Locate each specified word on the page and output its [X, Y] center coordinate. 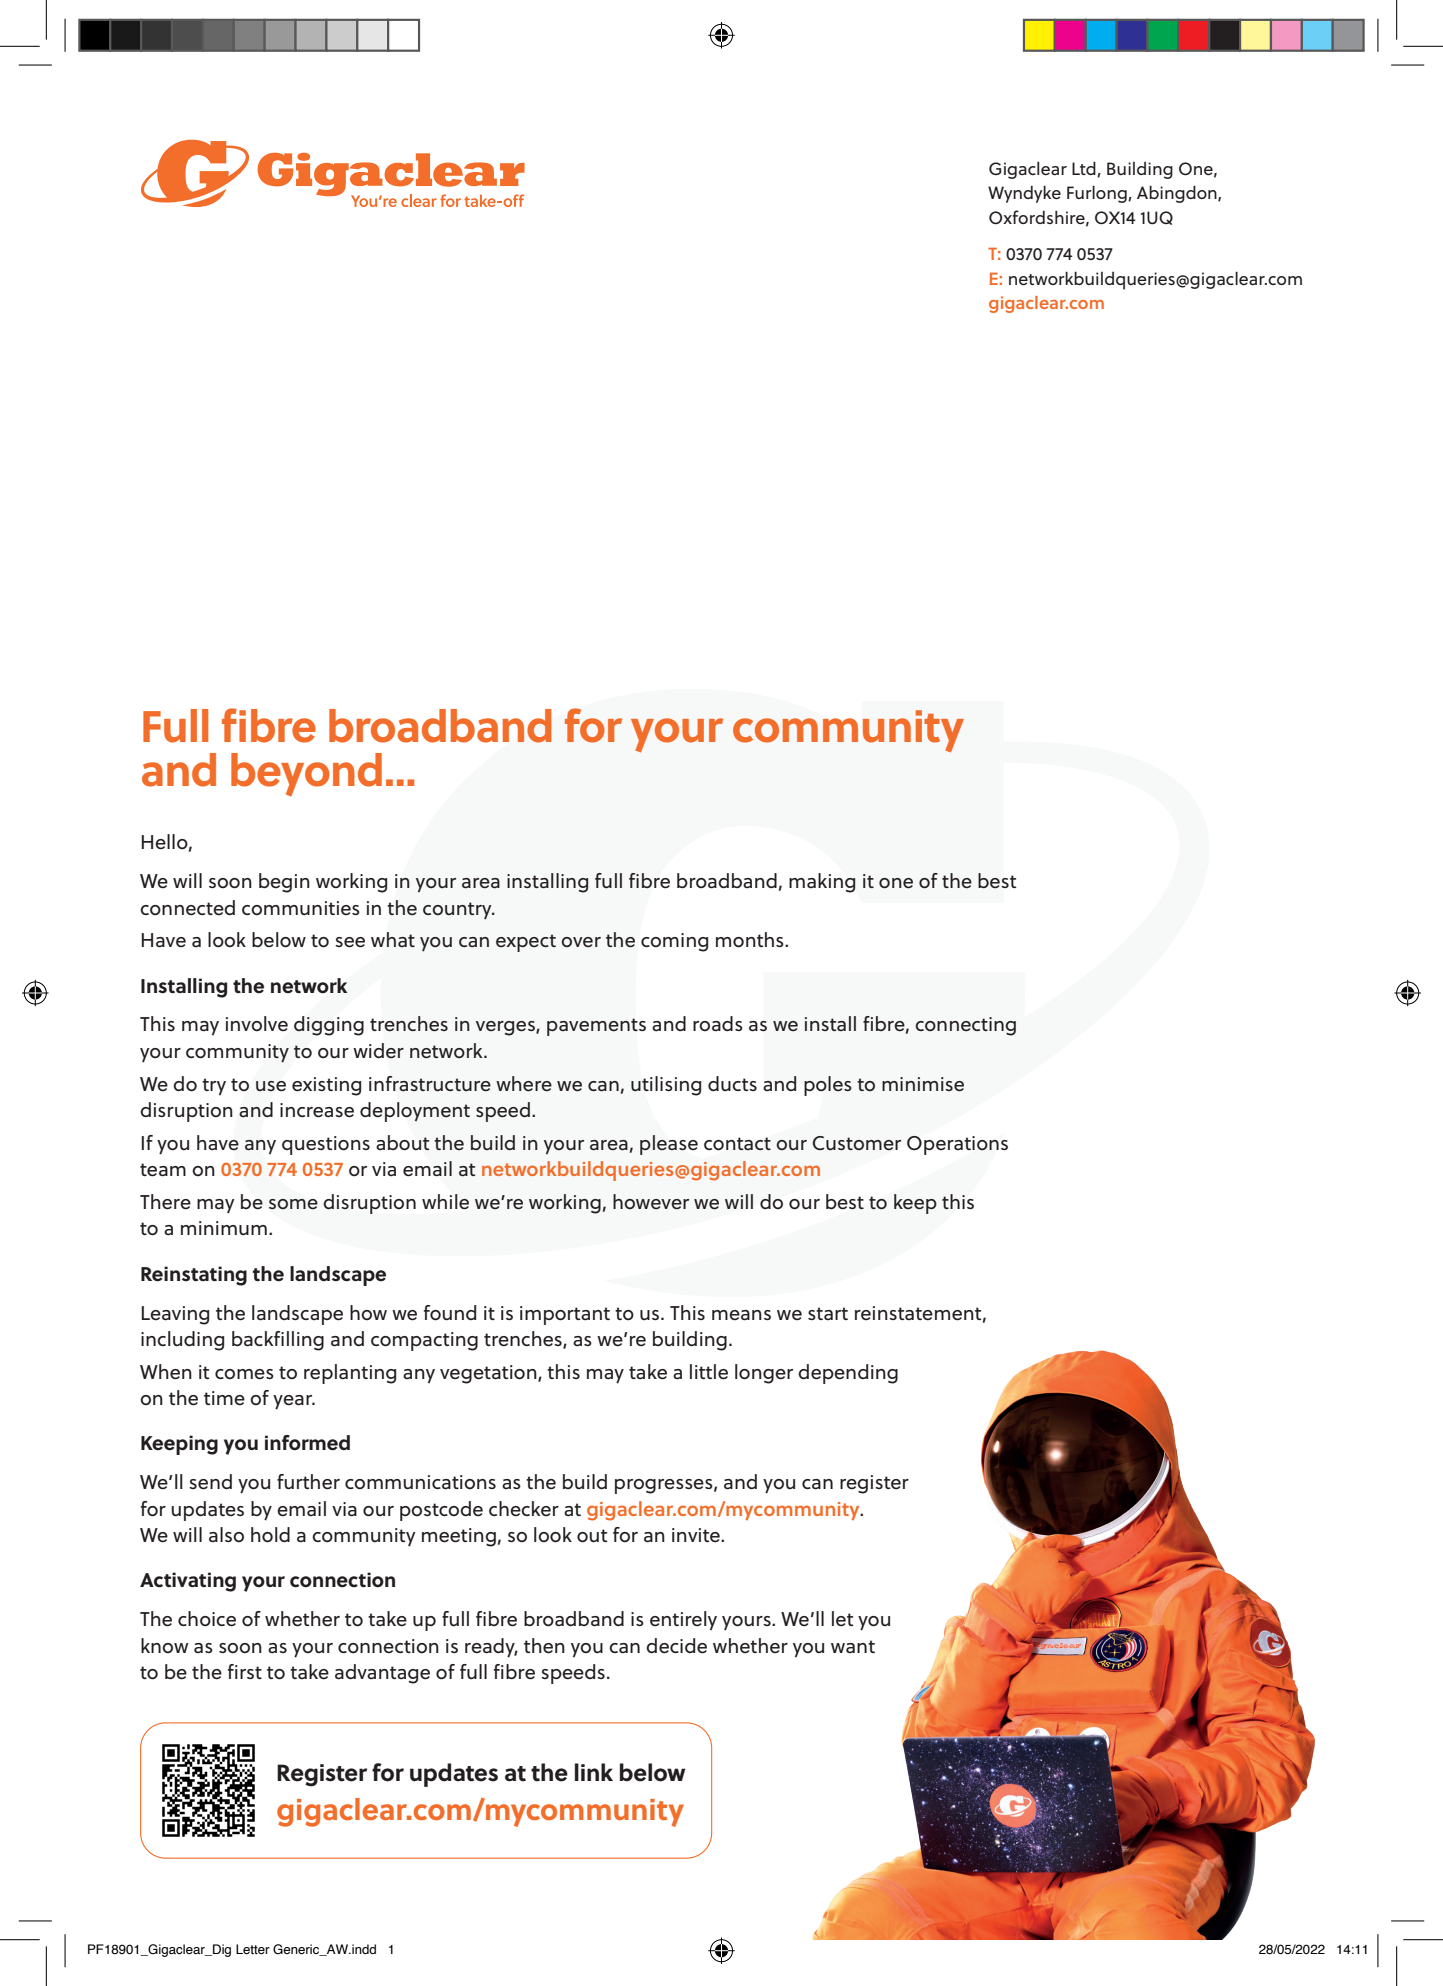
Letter [253, 1949]
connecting [965, 1026]
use [271, 1086]
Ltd [1085, 169]
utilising [666, 1086]
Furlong [1098, 194]
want [853, 1646]
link [594, 1772]
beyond [306, 774]
